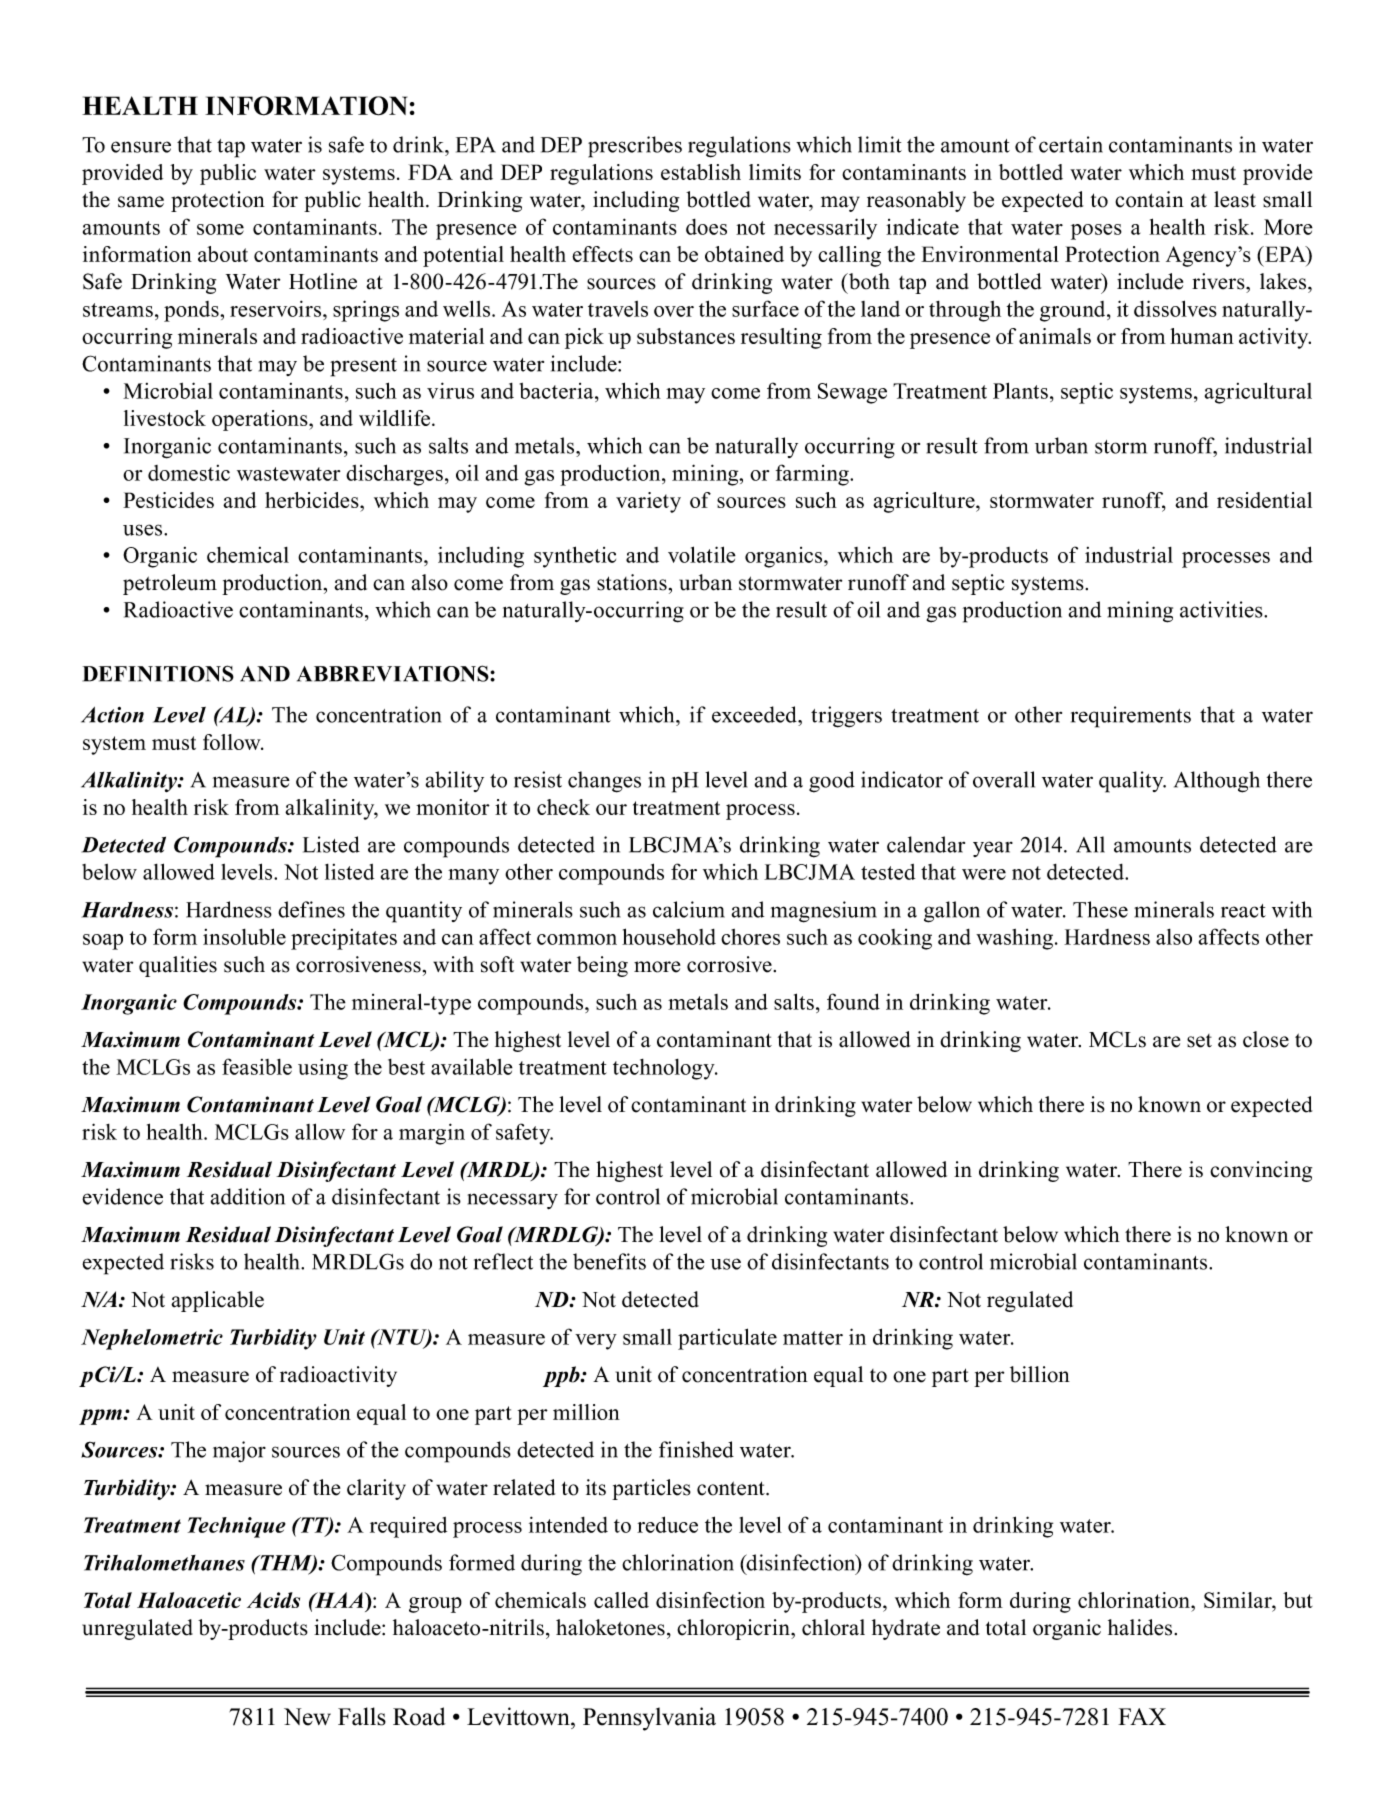  I want to click on household, so click(669, 936).
